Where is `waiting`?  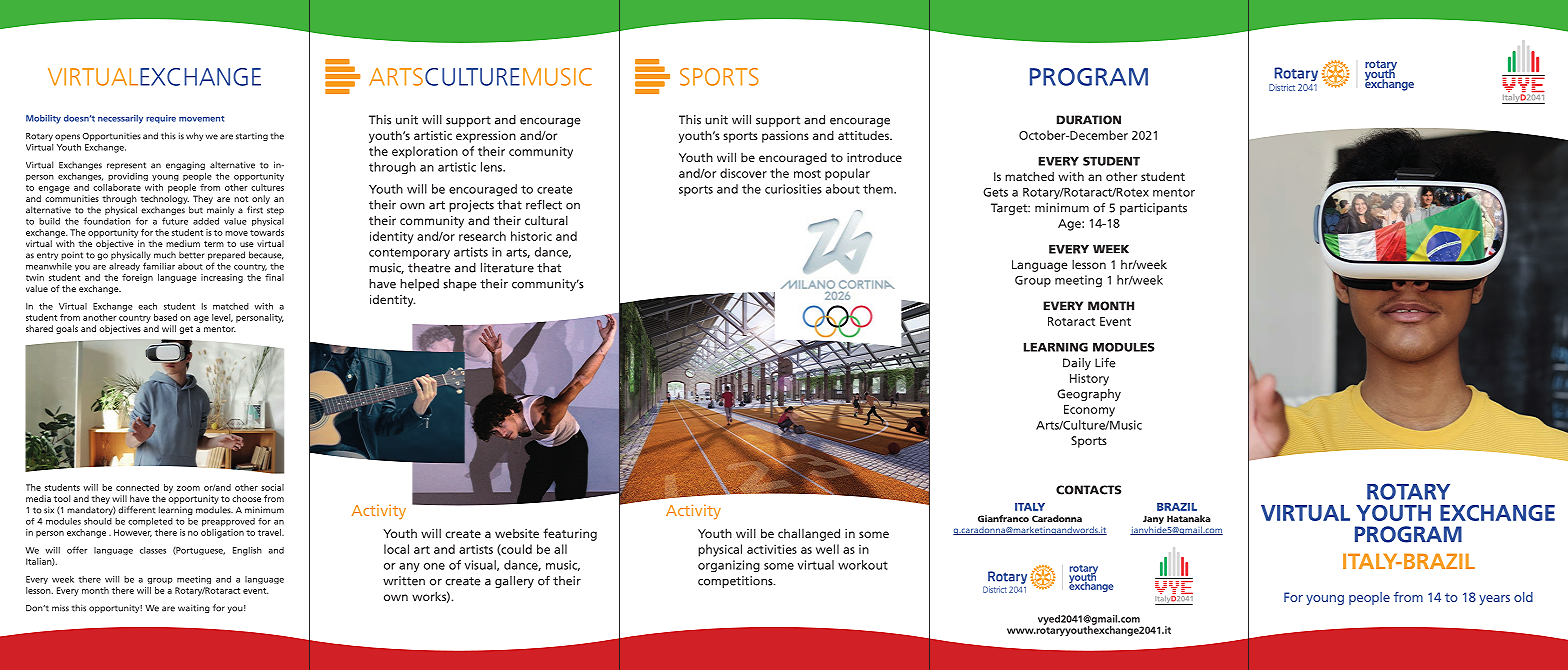
waiting is located at coordinates (194, 608).
